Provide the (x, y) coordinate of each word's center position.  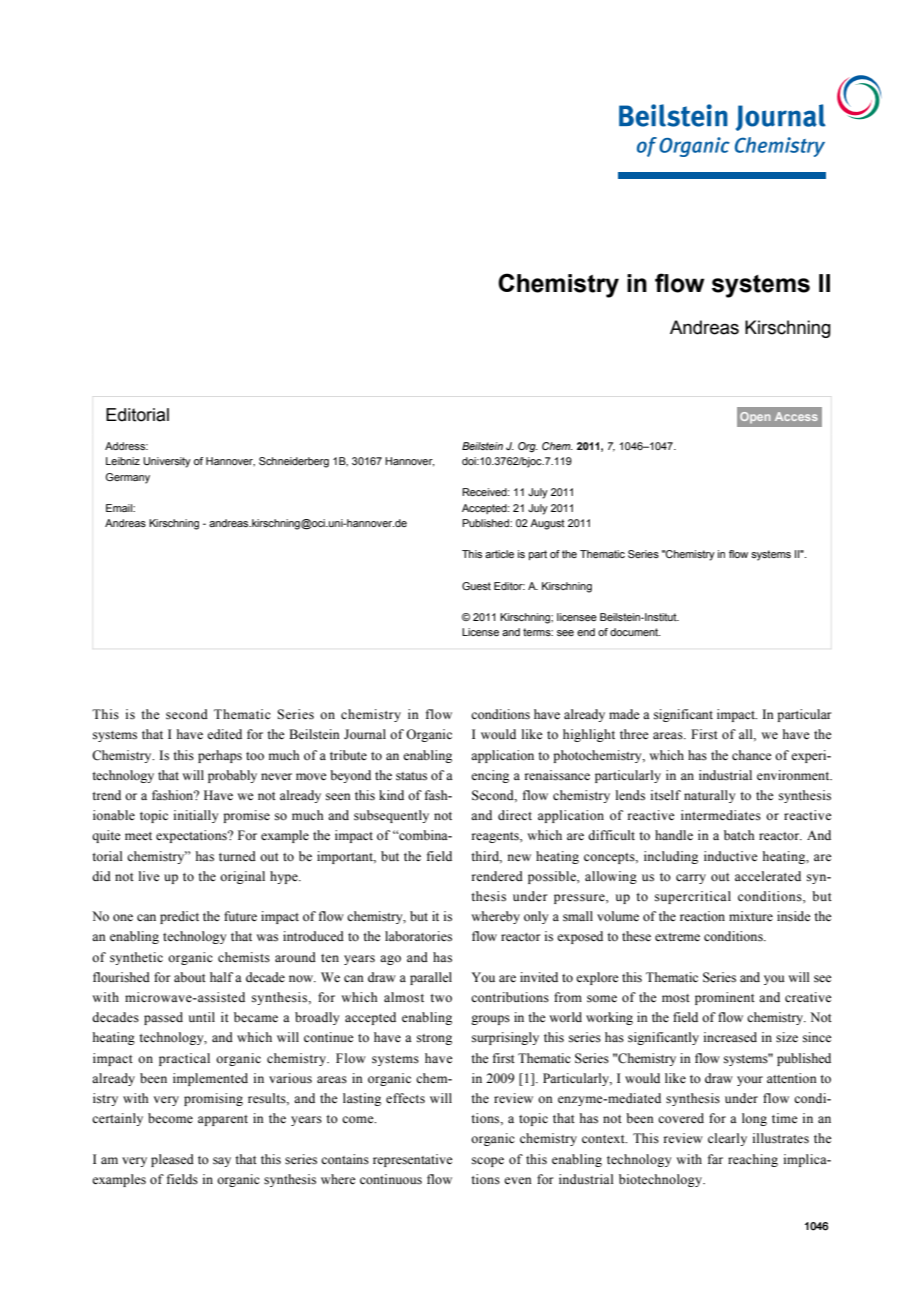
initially (196, 816)
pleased (172, 1160)
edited (224, 734)
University (167, 462)
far (715, 1159)
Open (755, 417)
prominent (725, 998)
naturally (709, 796)
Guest (476, 586)
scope (488, 1162)
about (190, 977)
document (635, 632)
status (411, 776)
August (547, 524)
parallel (431, 978)
